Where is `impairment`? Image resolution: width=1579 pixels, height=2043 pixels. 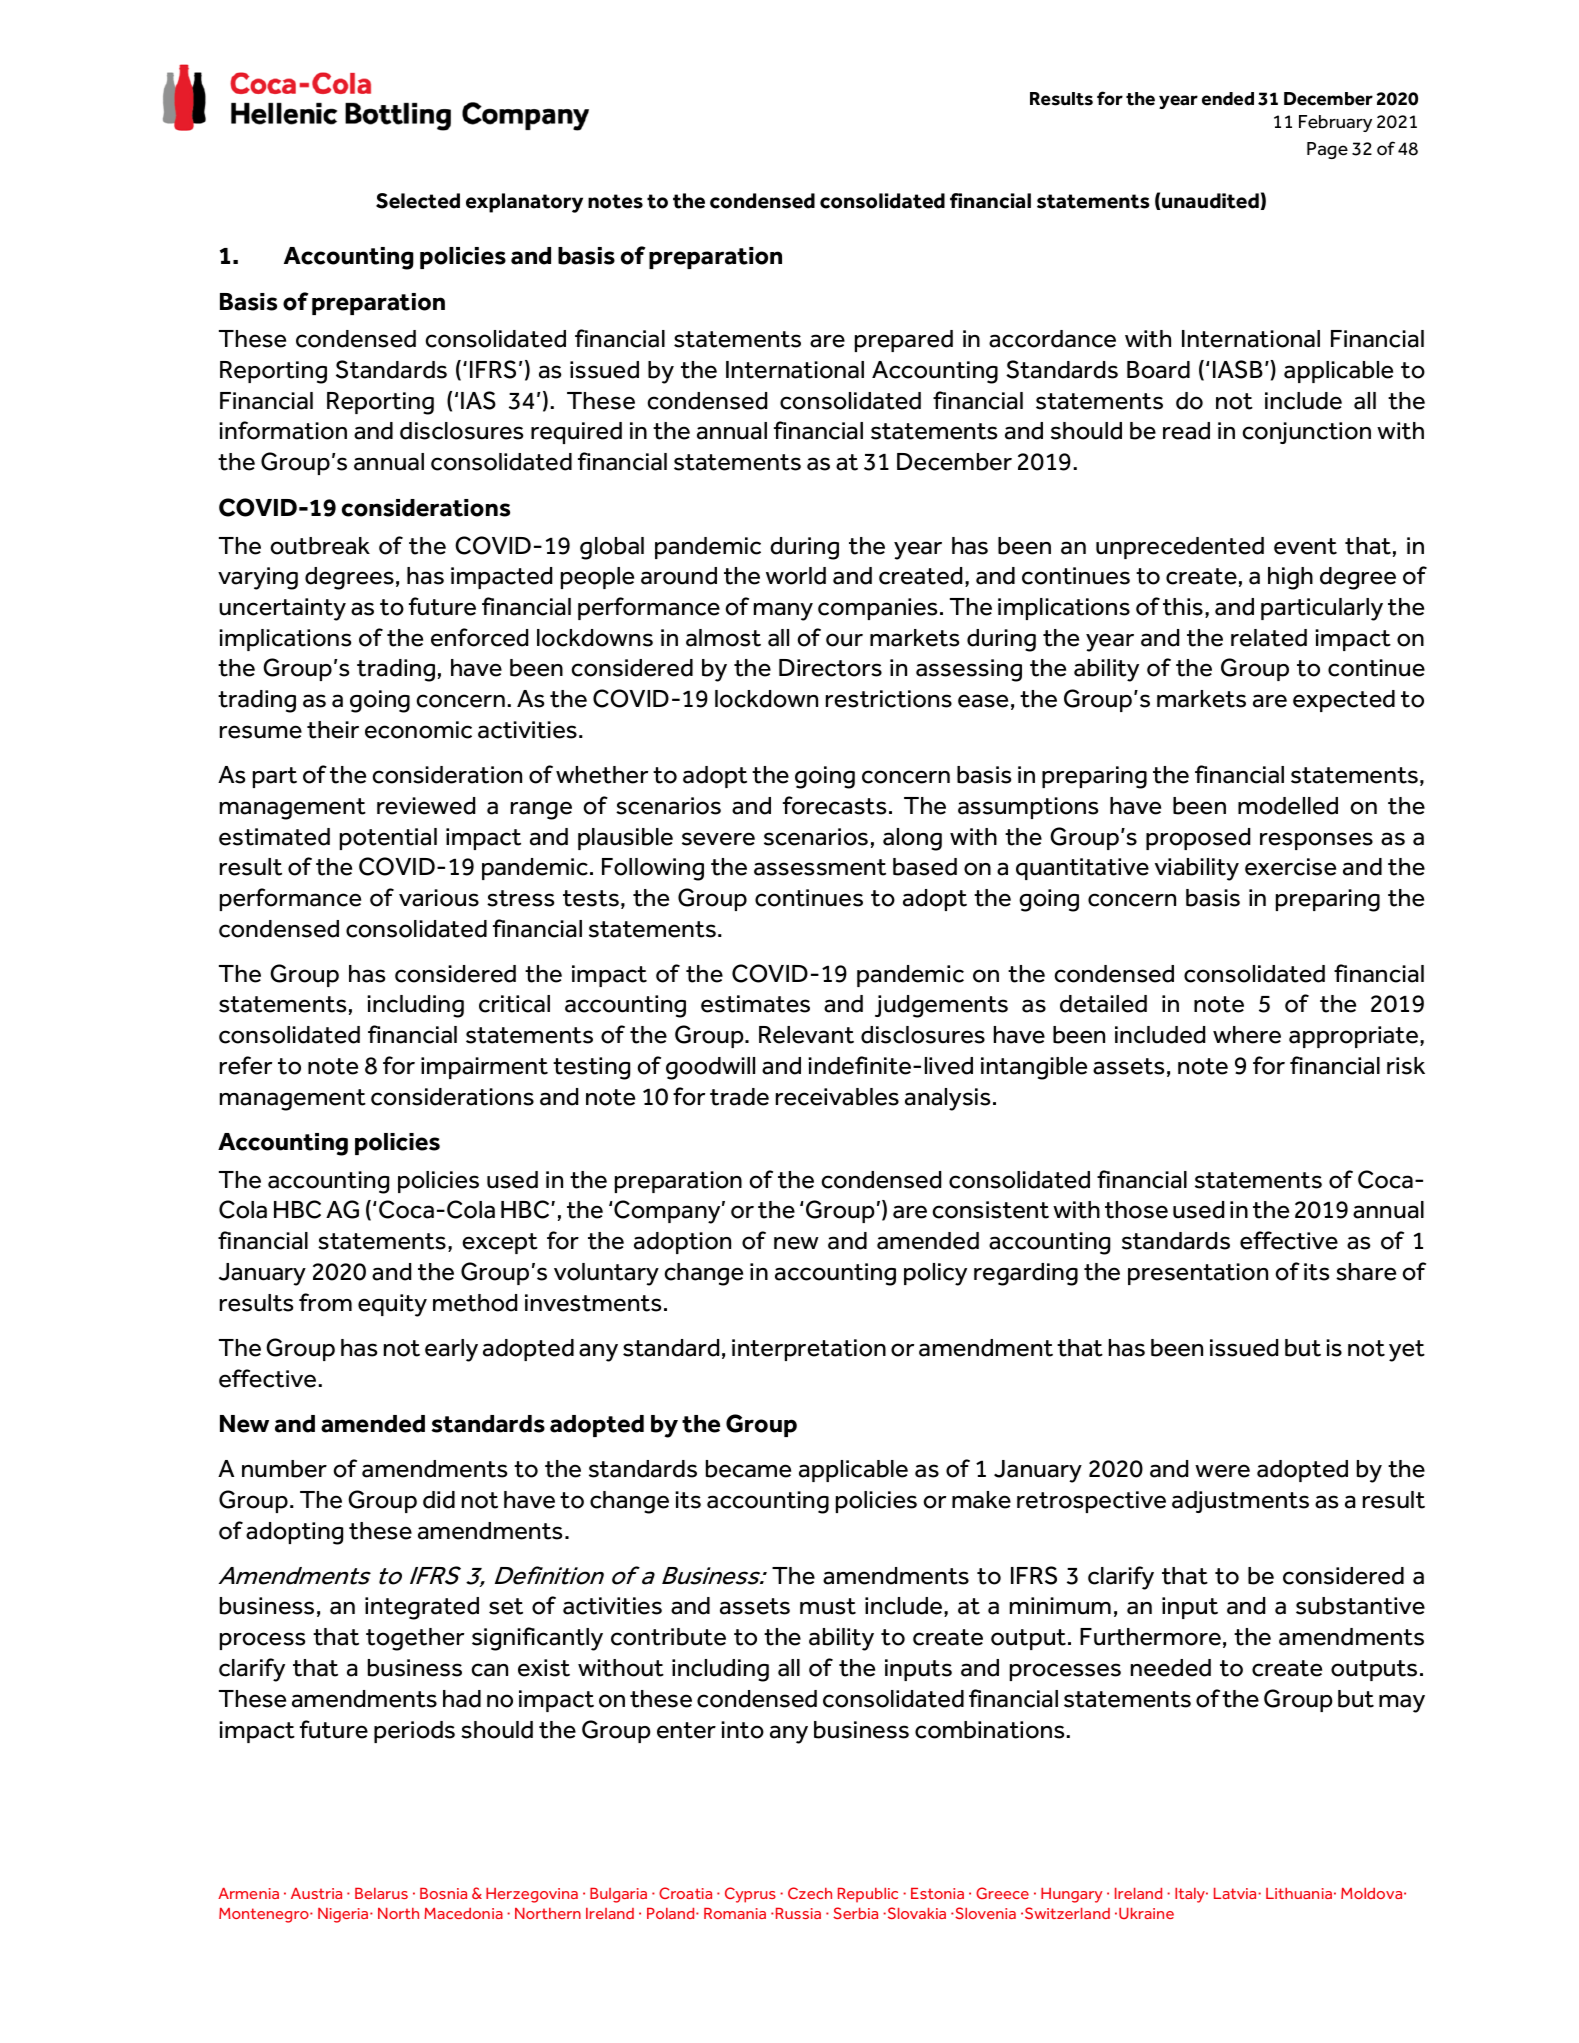 impairment is located at coordinates (484, 1068).
